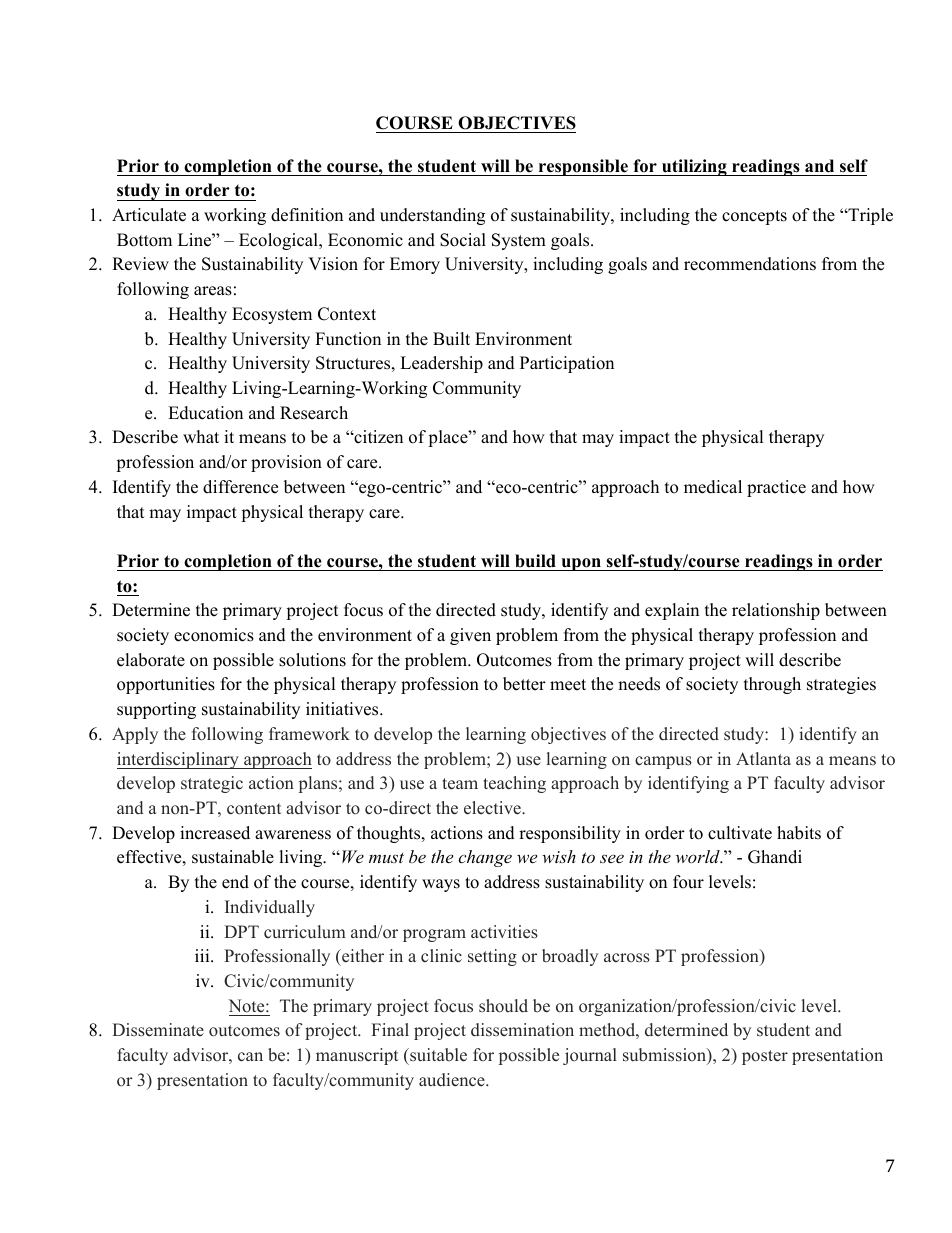 The image size is (952, 1233). I want to click on Articulate, so click(149, 215).
